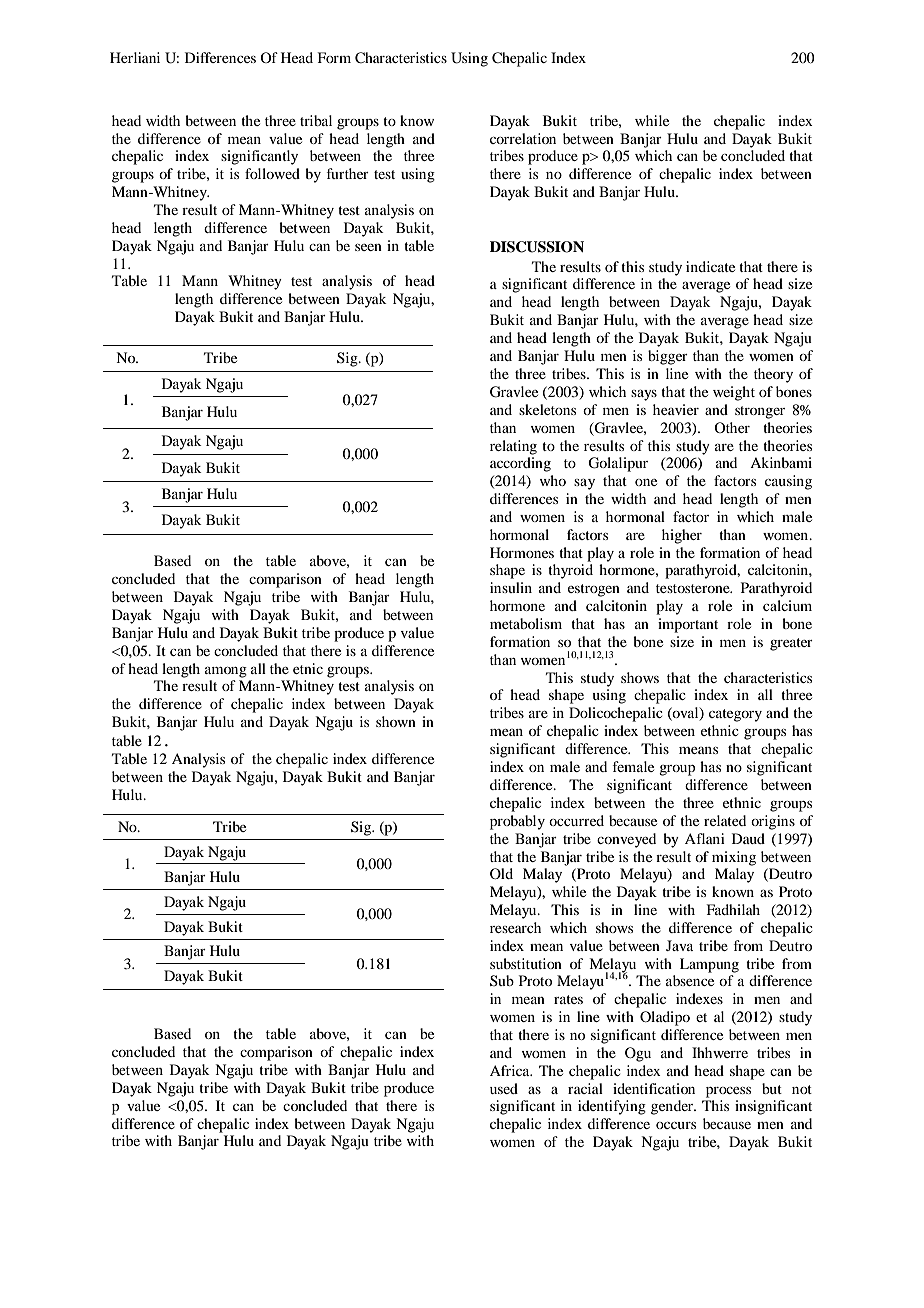 This screenshot has width=924, height=1308. Describe the element at coordinates (511, 1070) in the screenshot. I see `Africa` at that location.
